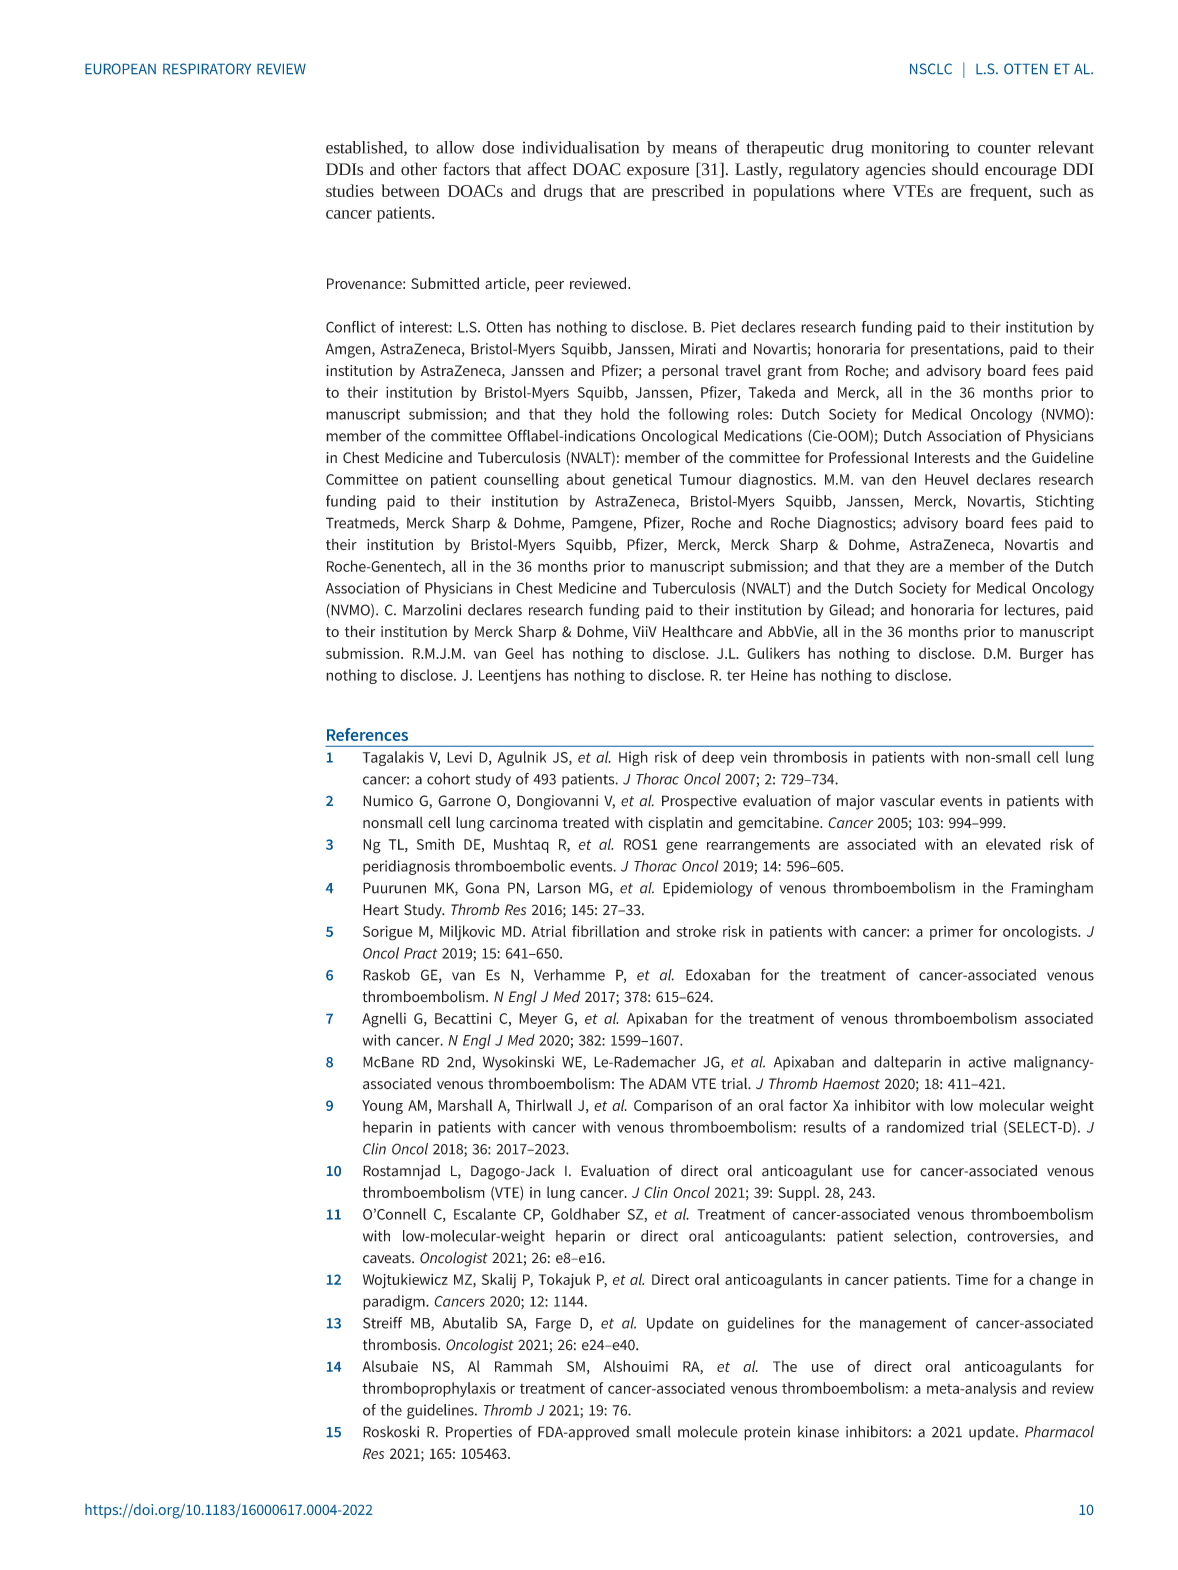 The height and width of the screenshot is (1570, 1178). Describe the element at coordinates (580, 147) in the screenshot. I see `individualisation` at that location.
